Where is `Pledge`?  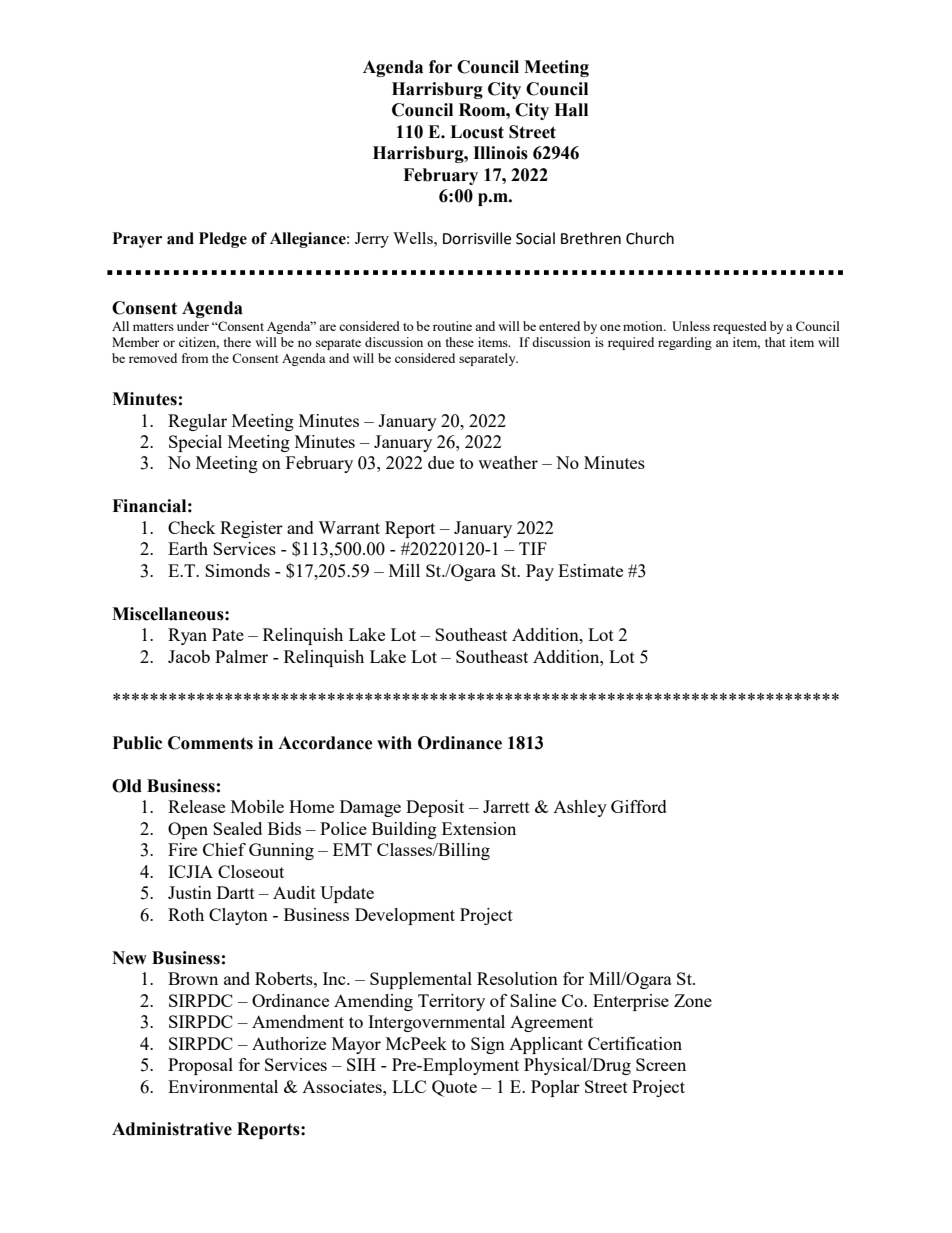
Pledge is located at coordinates (223, 240).
